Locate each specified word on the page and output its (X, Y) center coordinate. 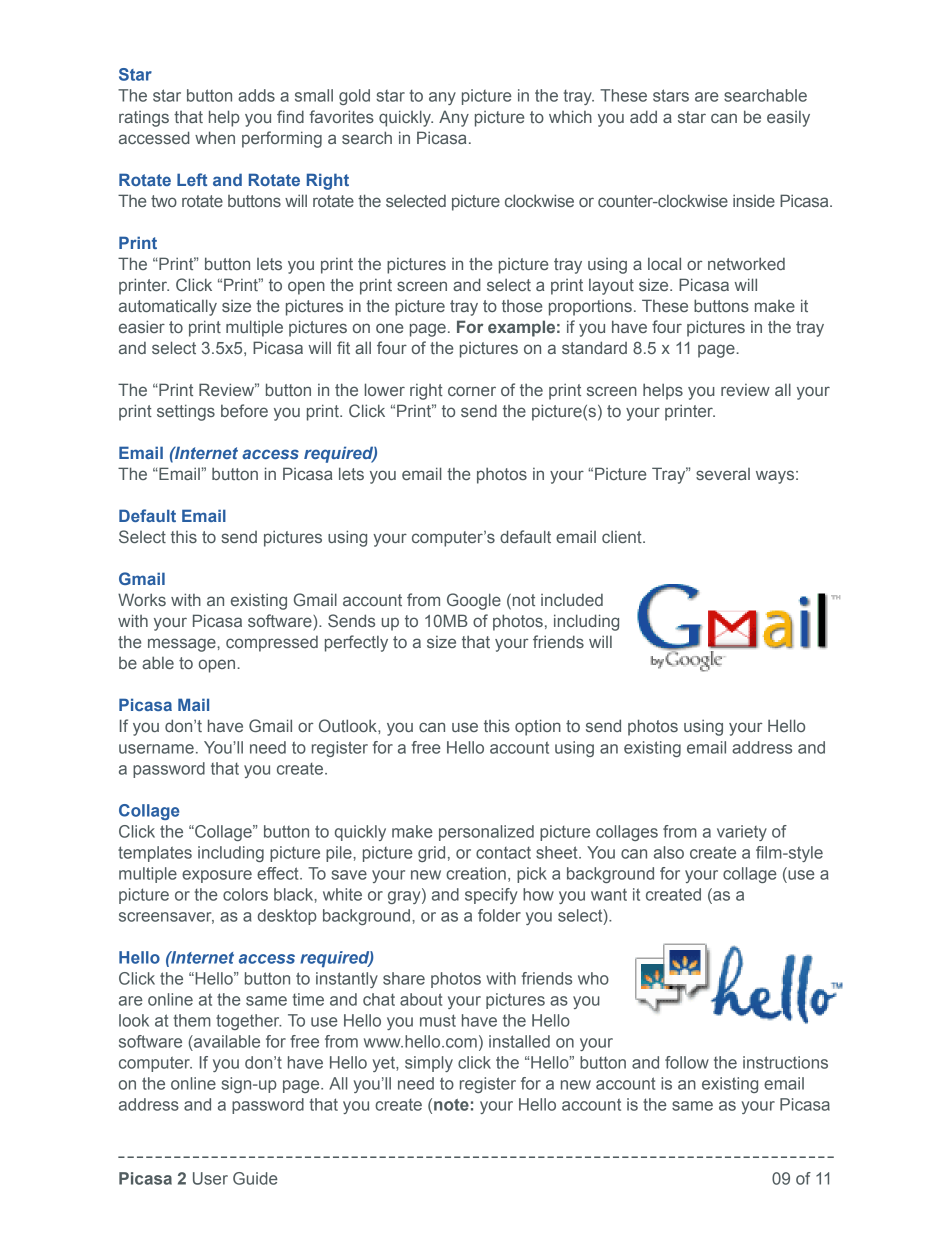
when (215, 137)
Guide (255, 1178)
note (451, 1105)
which (570, 116)
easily (788, 119)
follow (687, 1062)
